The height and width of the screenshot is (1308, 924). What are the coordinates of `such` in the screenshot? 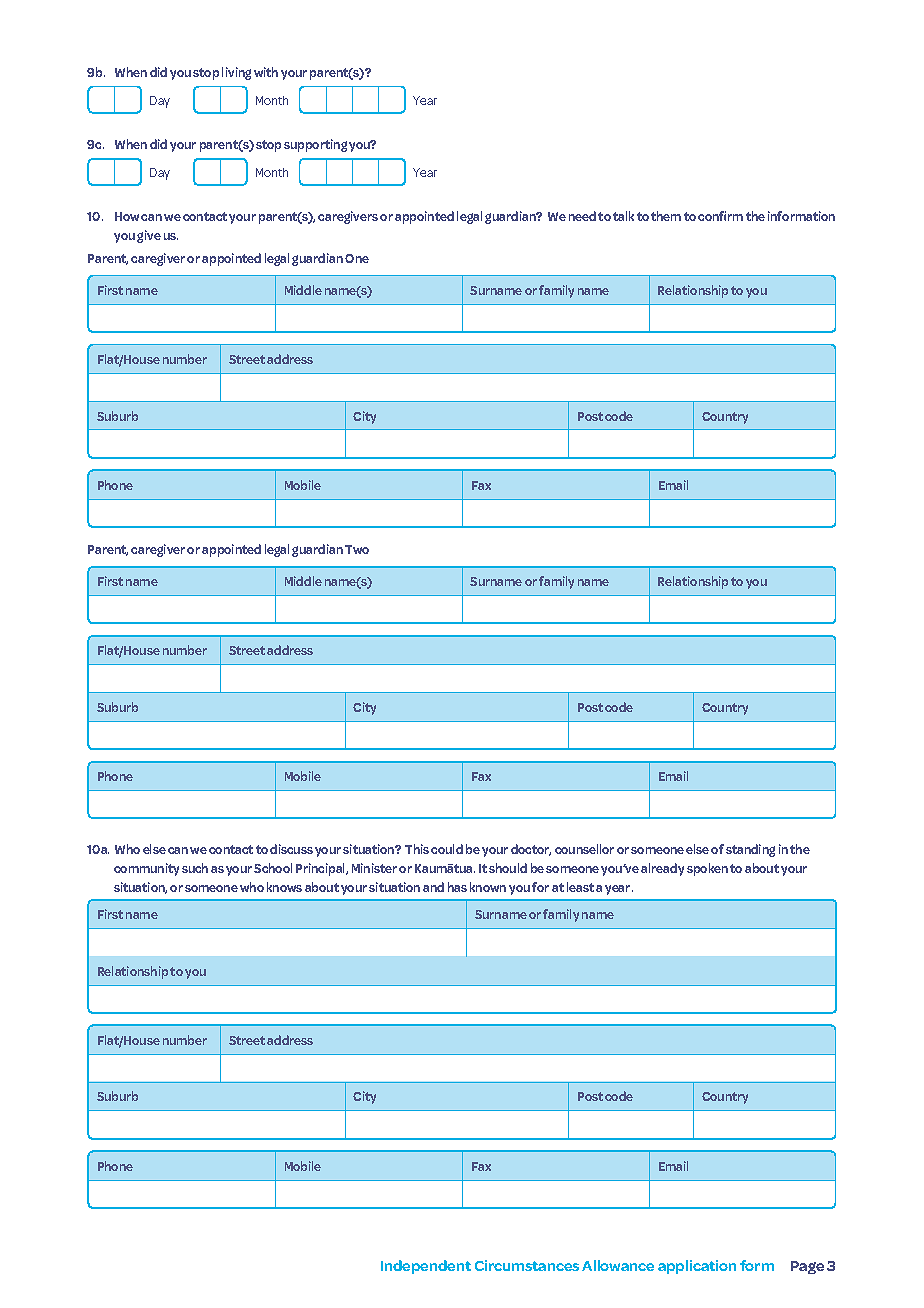 It's located at (195, 868).
